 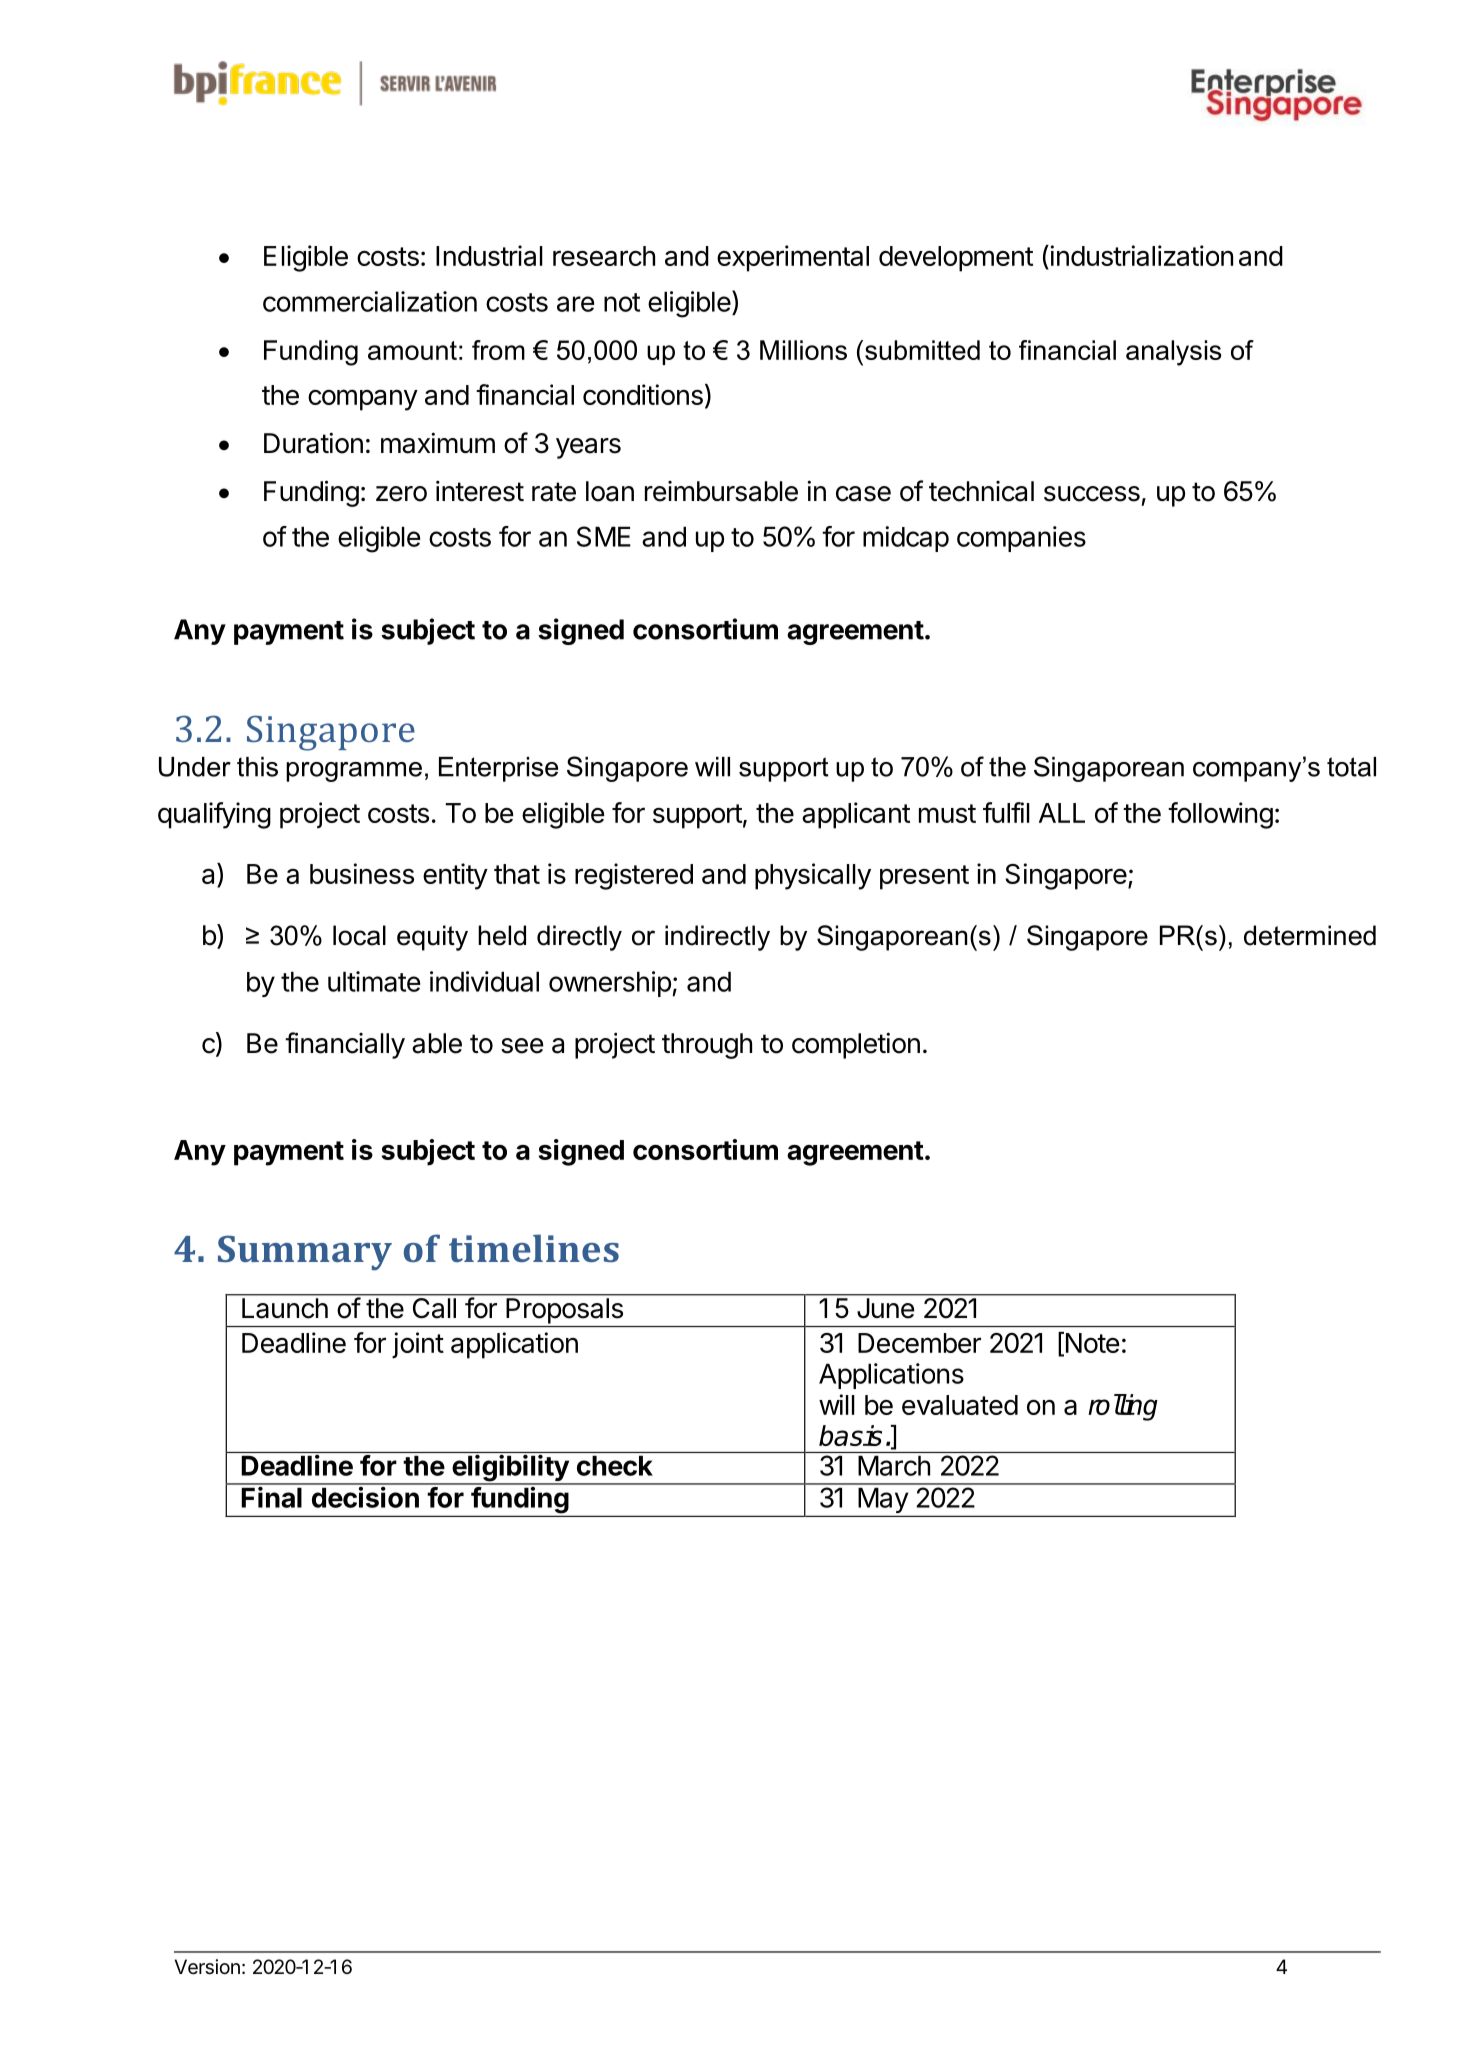 What do you see at coordinates (370, 301) in the screenshot?
I see `commercialization` at bounding box center [370, 301].
